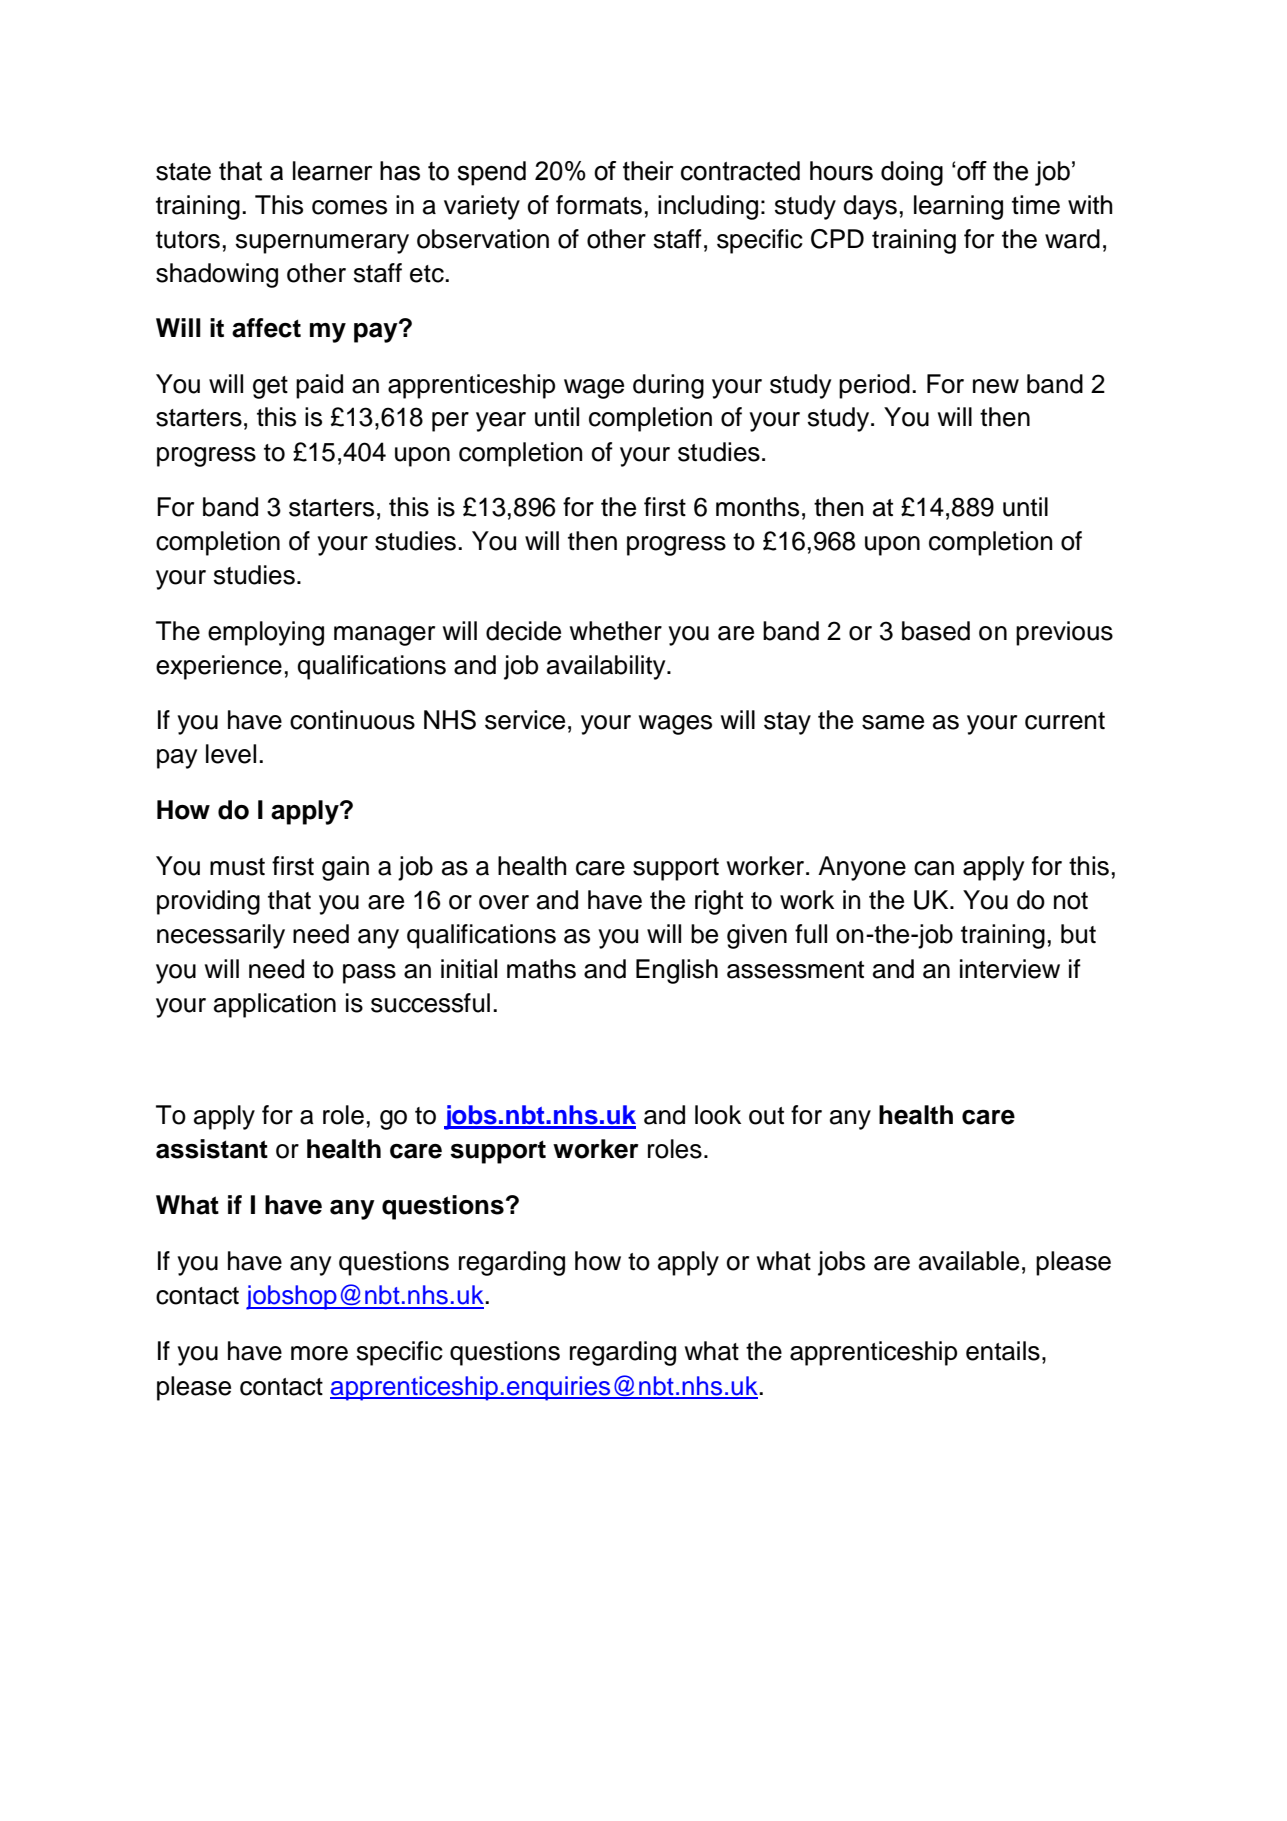  Describe the element at coordinates (319, 1353) in the image. I see `more` at that location.
